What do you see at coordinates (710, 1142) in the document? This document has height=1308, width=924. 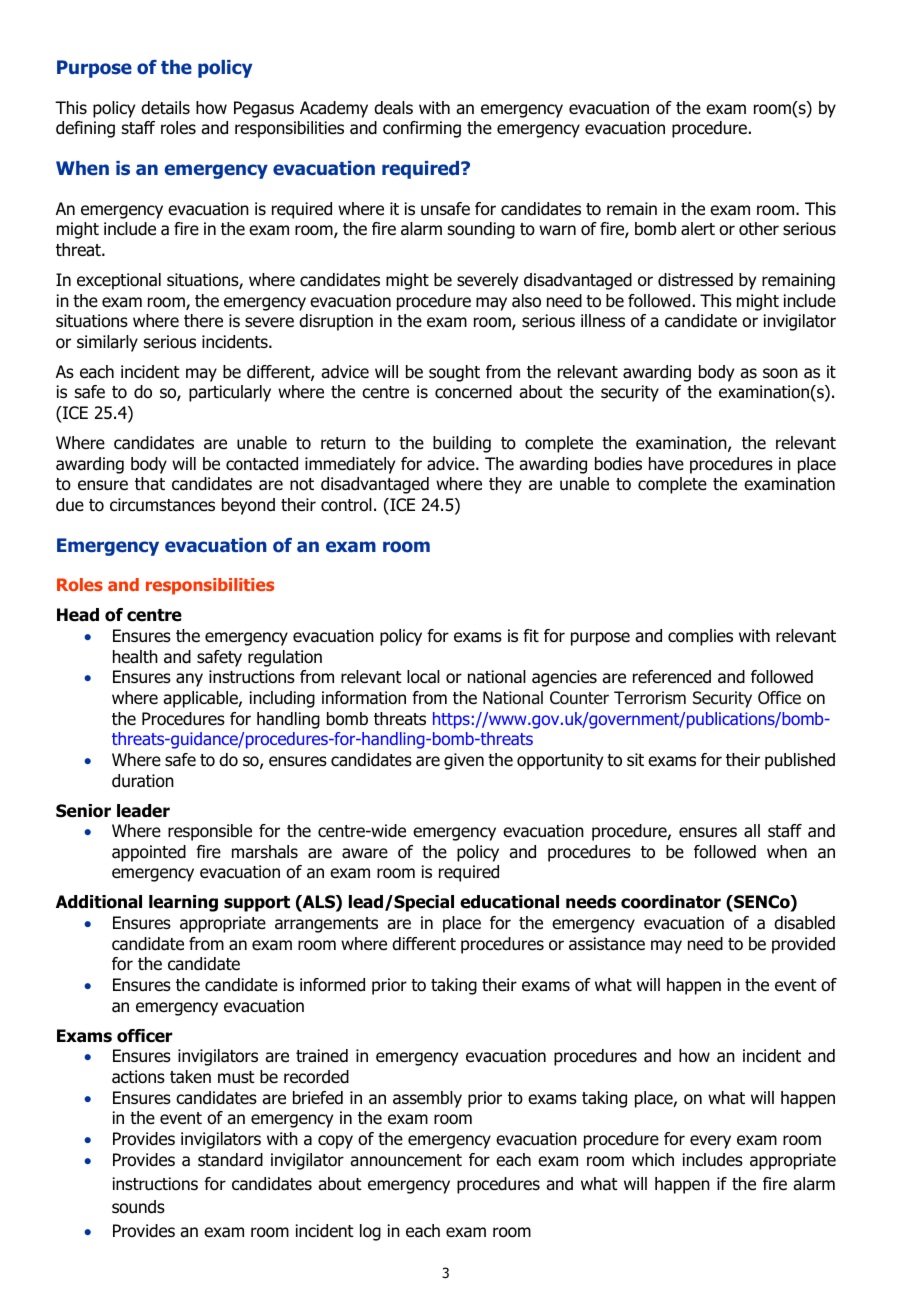 I see `every` at bounding box center [710, 1142].
